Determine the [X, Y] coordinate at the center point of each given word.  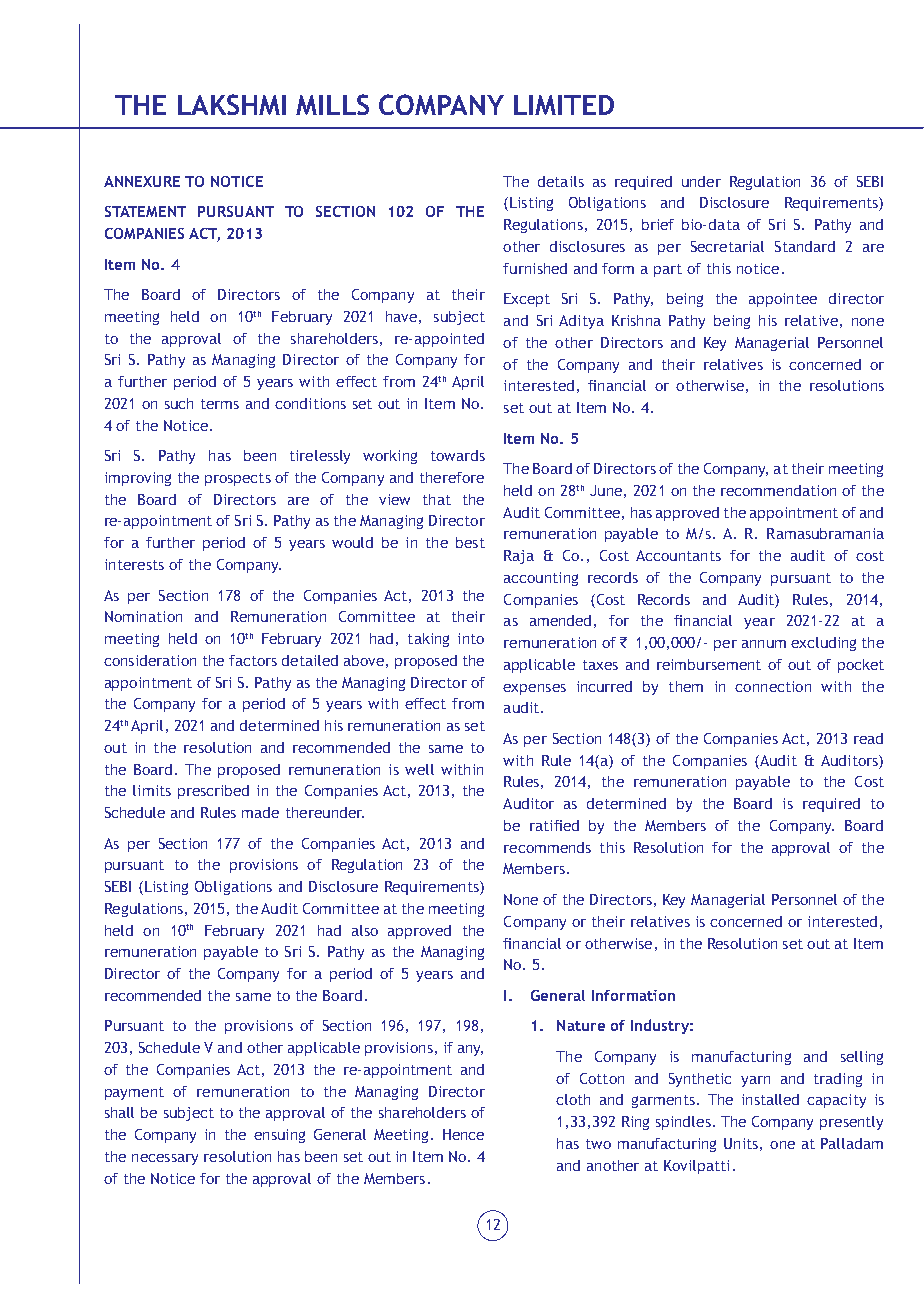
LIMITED [564, 105]
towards [458, 455]
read [868, 738]
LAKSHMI [232, 104]
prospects [238, 479]
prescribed [213, 792]
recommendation [778, 490]
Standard [805, 246]
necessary [165, 1159]
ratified [554, 825]
